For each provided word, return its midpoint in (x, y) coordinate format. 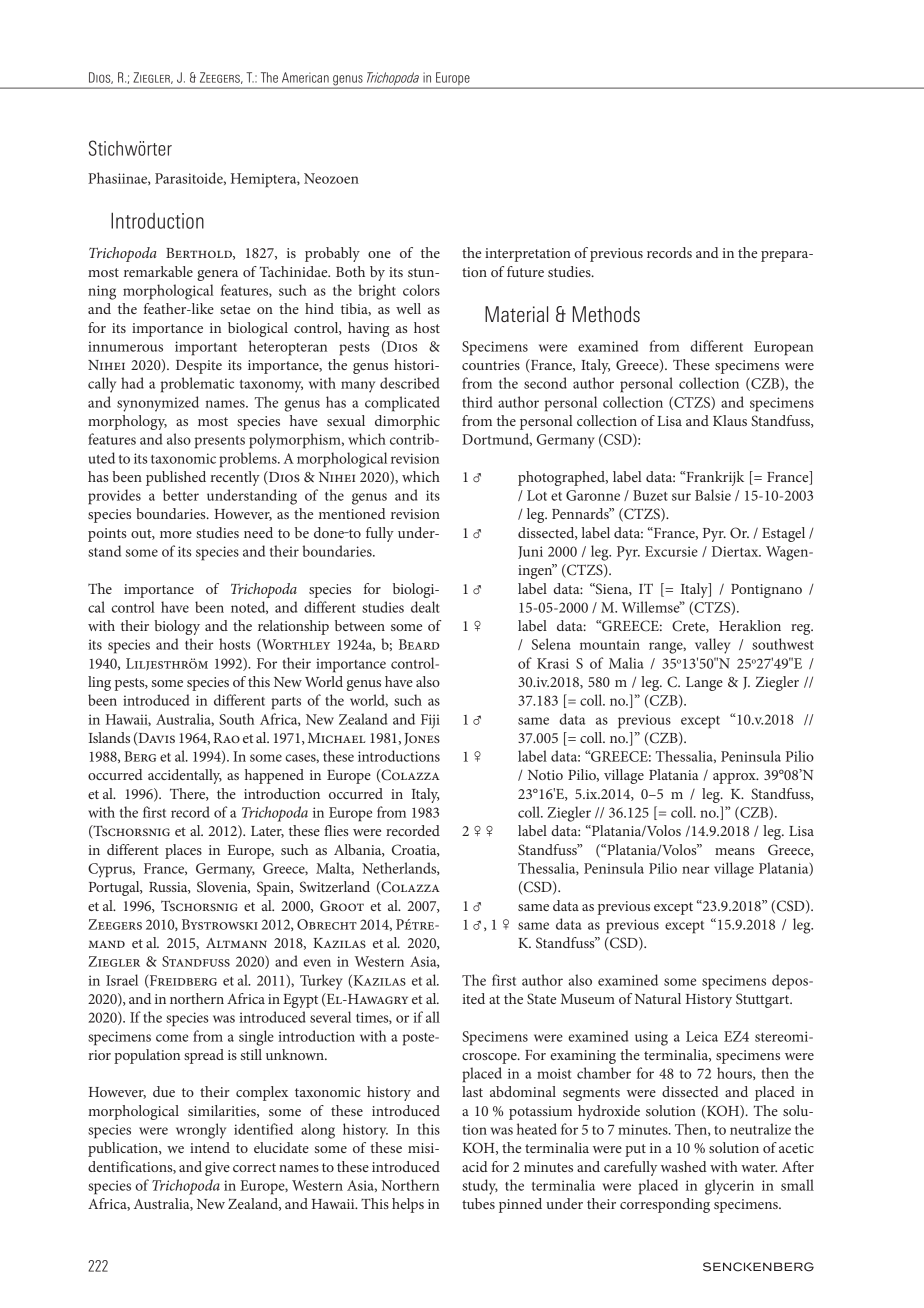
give (217, 1169)
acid (475, 1166)
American (305, 77)
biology (177, 627)
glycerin (729, 1187)
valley (713, 646)
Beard (419, 644)
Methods (606, 314)
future (525, 271)
